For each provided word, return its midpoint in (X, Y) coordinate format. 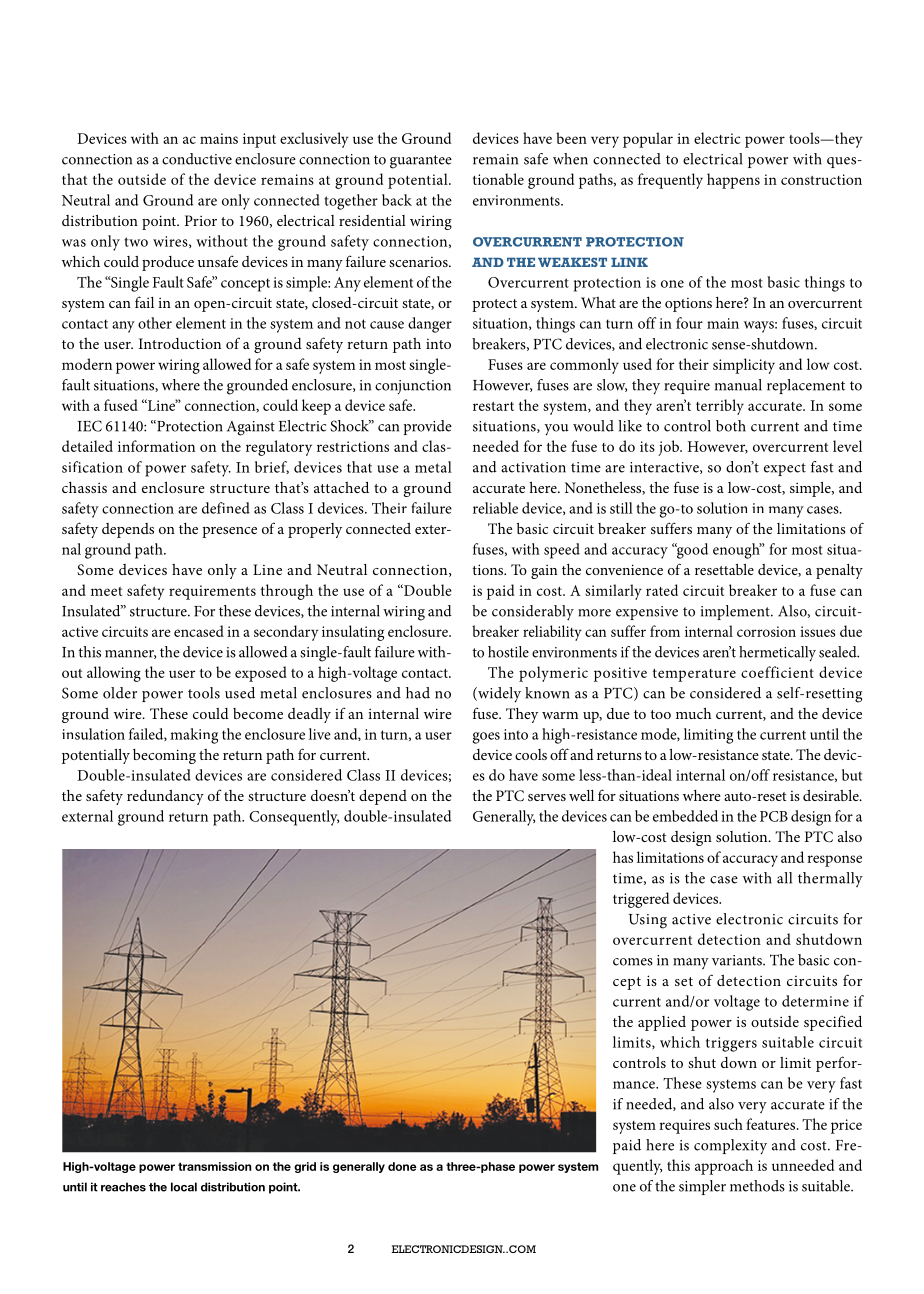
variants (738, 960)
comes (633, 962)
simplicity (744, 366)
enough (737, 551)
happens (733, 181)
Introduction (180, 343)
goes (486, 738)
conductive (197, 159)
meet (106, 591)
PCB (774, 816)
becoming (164, 756)
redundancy (165, 797)
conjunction (413, 387)
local (184, 1187)
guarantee (421, 162)
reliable (495, 508)
